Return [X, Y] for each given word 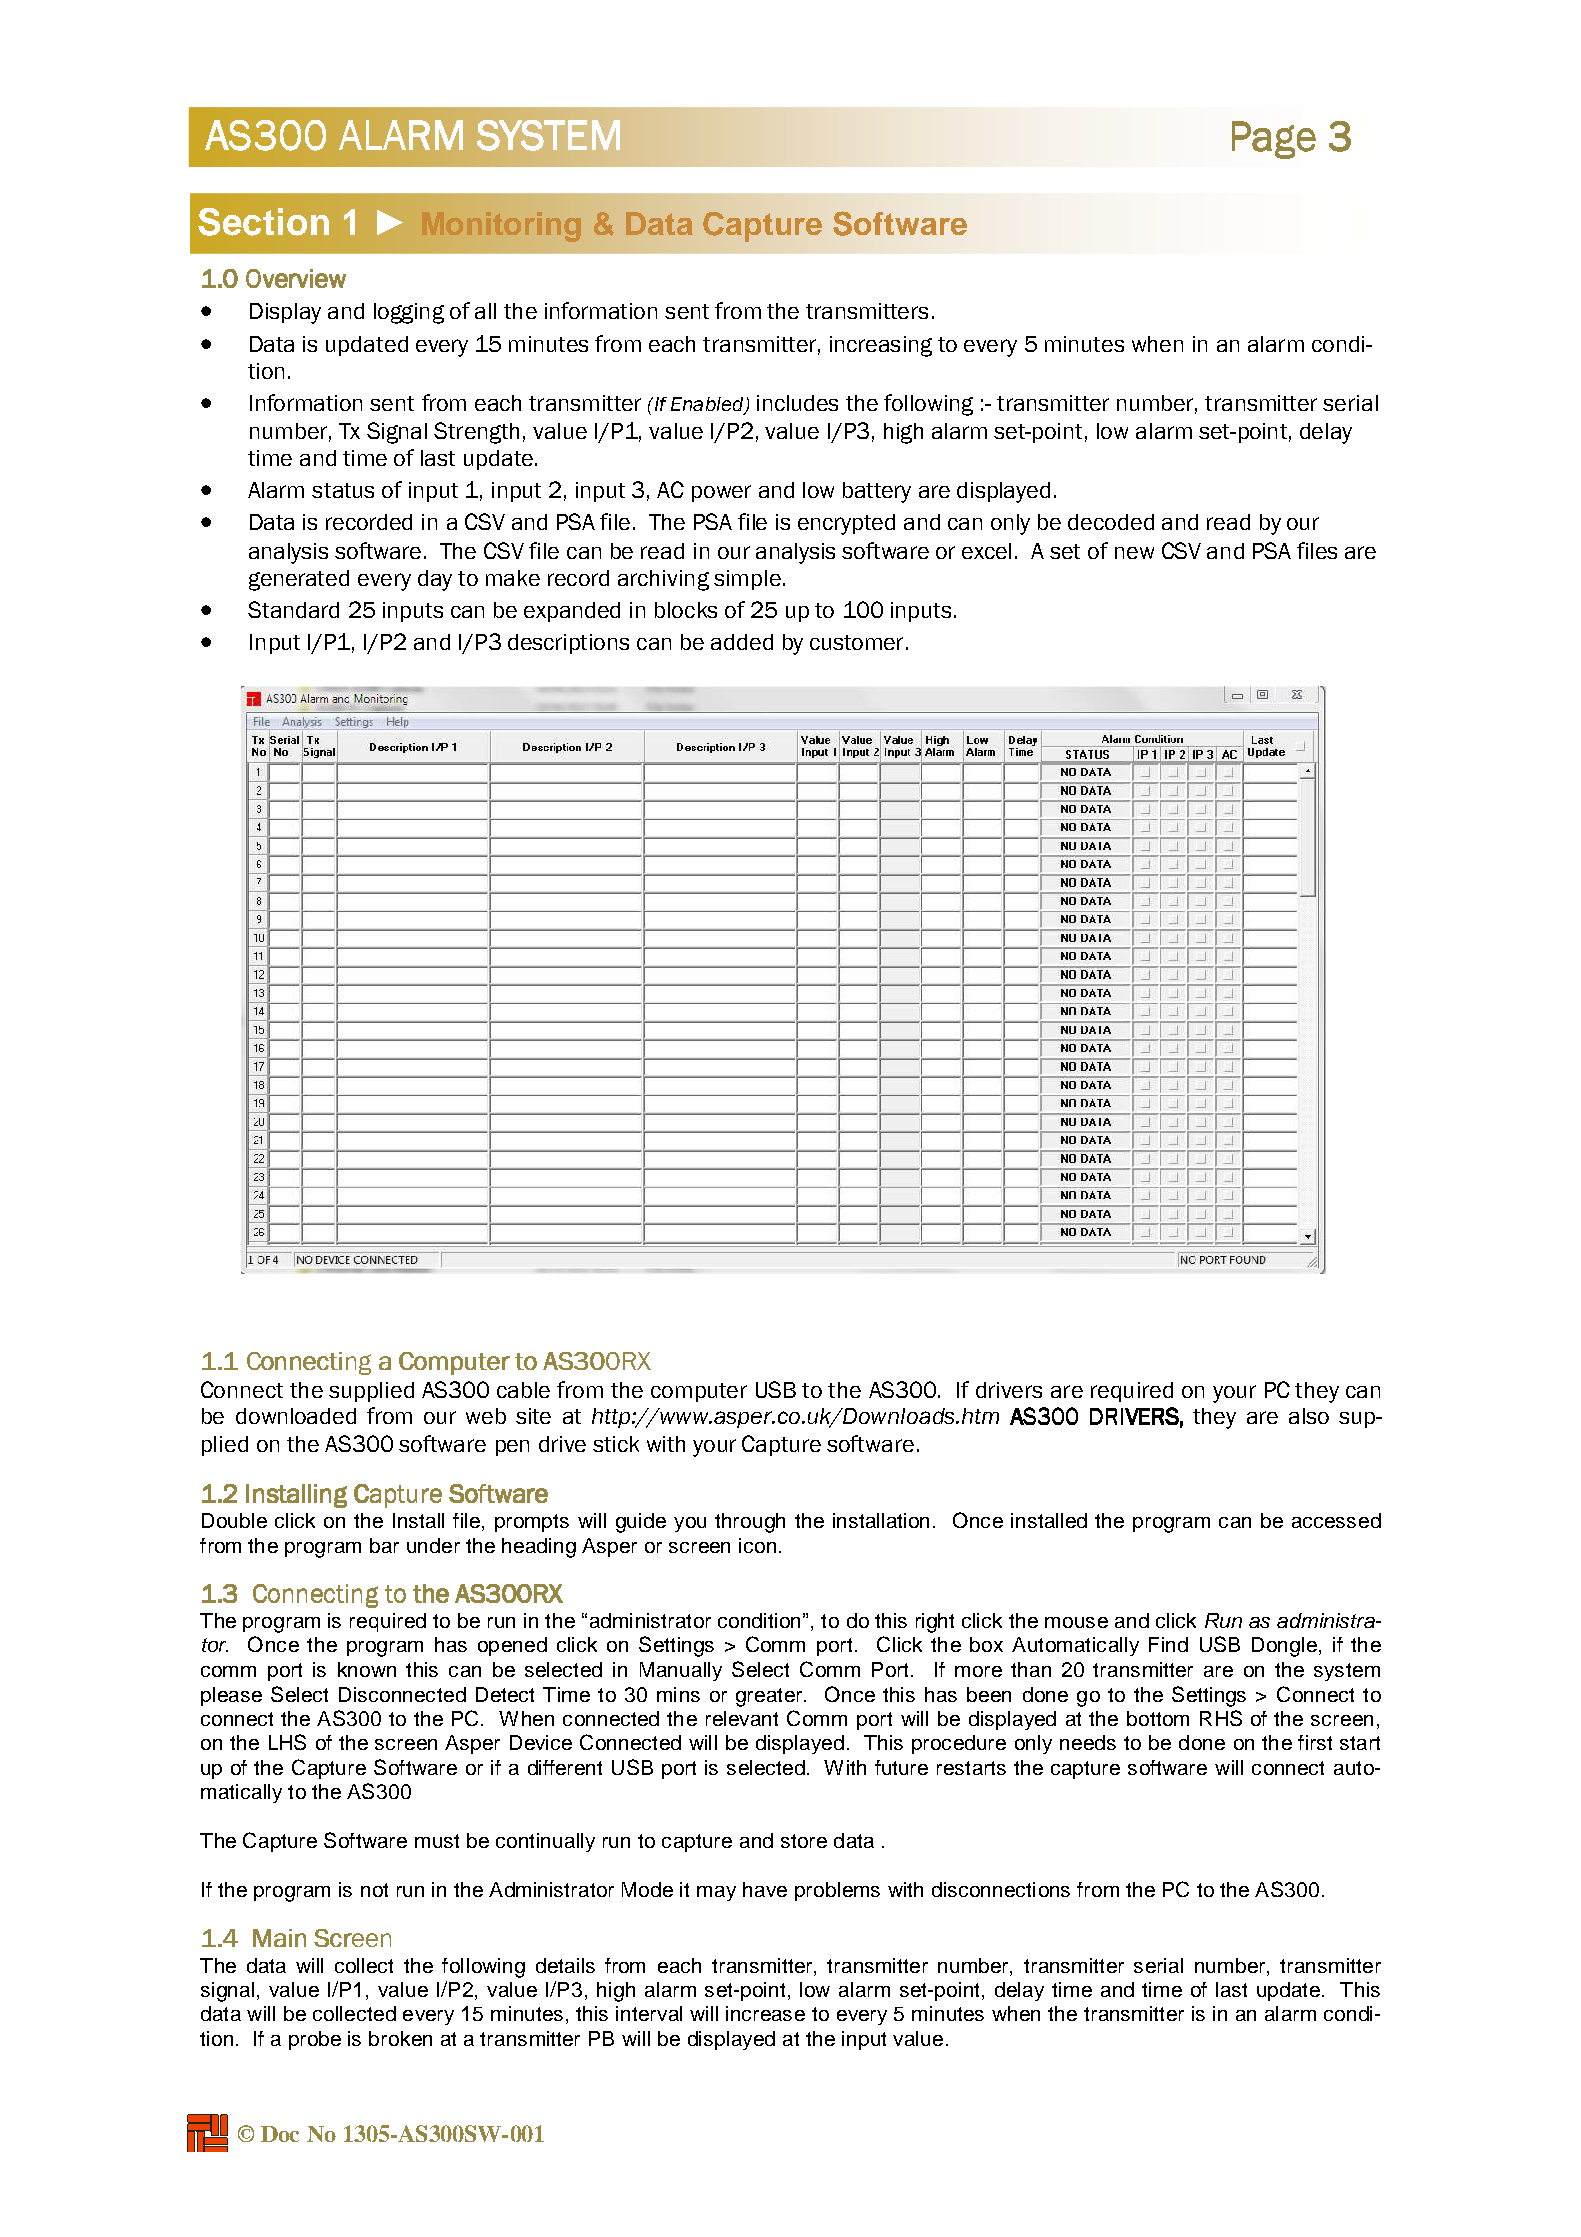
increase [765, 2013]
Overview [296, 278]
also [1309, 1416]
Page [1274, 140]
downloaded [296, 1416]
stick [616, 1444]
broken [400, 2038]
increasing [881, 346]
